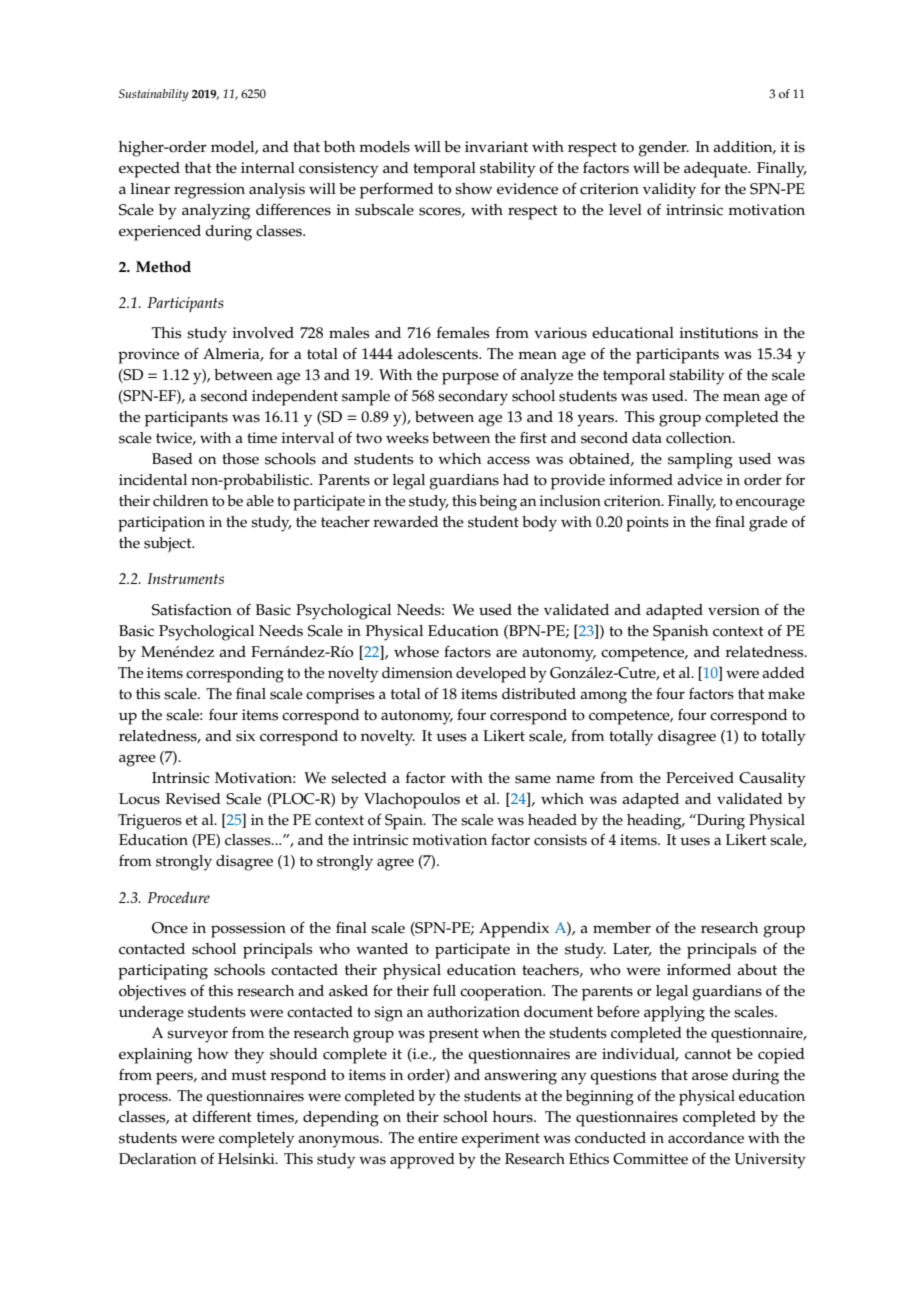 This screenshot has width=924, height=1308. What do you see at coordinates (514, 930) in the screenshot?
I see `Appendix` at bounding box center [514, 930].
